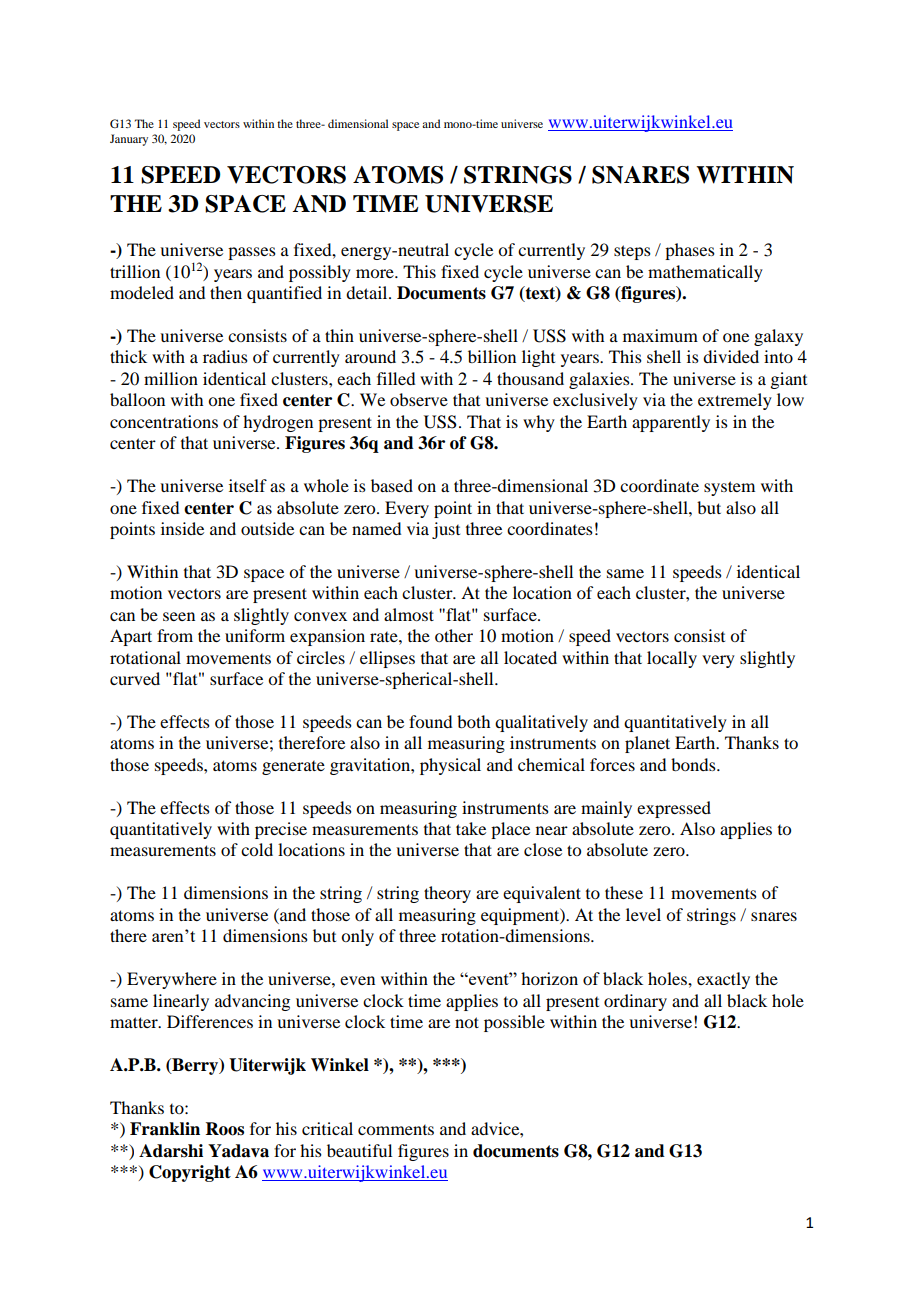 Image resolution: width=924 pixels, height=1308 pixels. What do you see at coordinates (164, 421) in the screenshot?
I see `concentrations` at bounding box center [164, 421].
